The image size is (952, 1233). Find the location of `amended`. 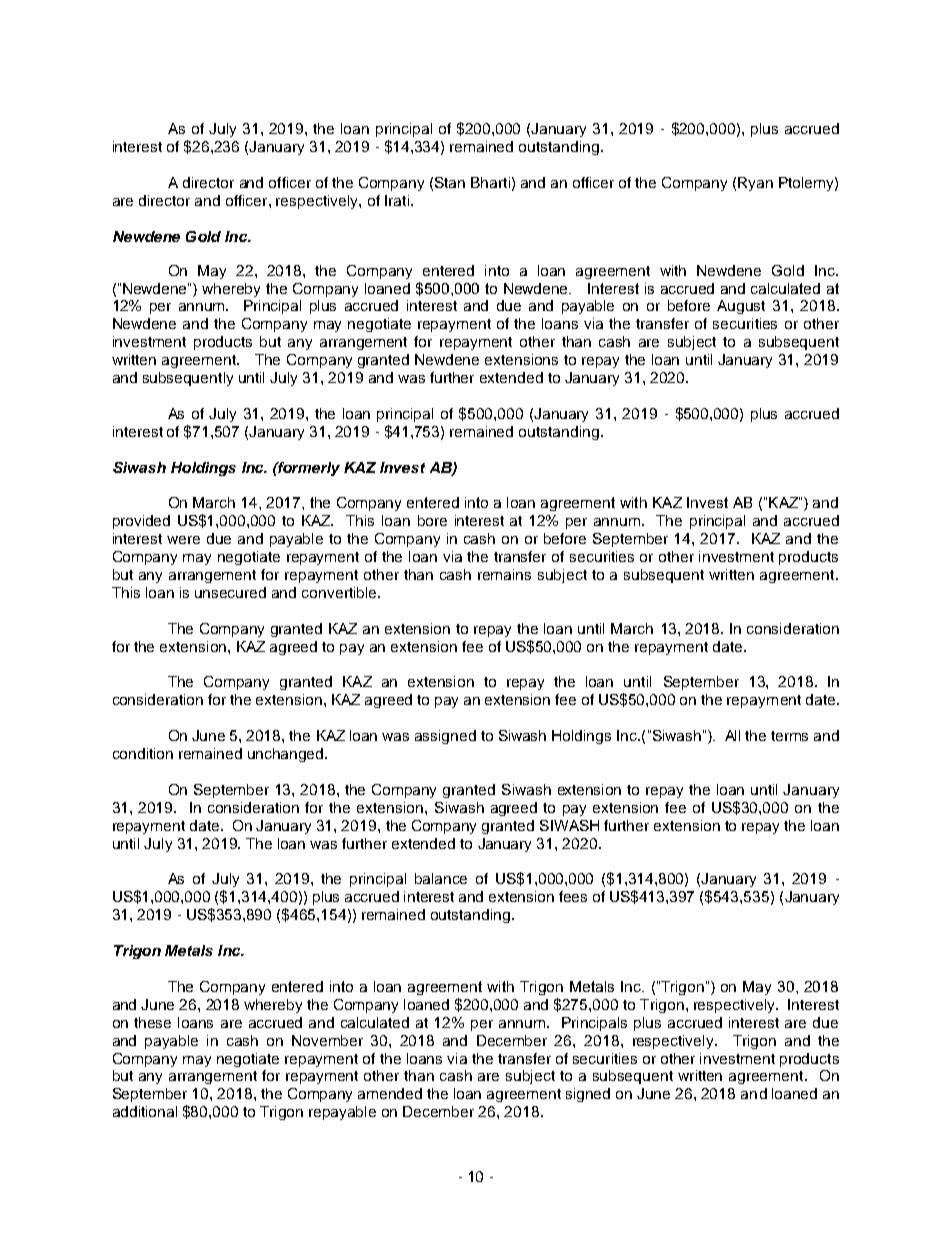

amended is located at coordinates (390, 1093).
